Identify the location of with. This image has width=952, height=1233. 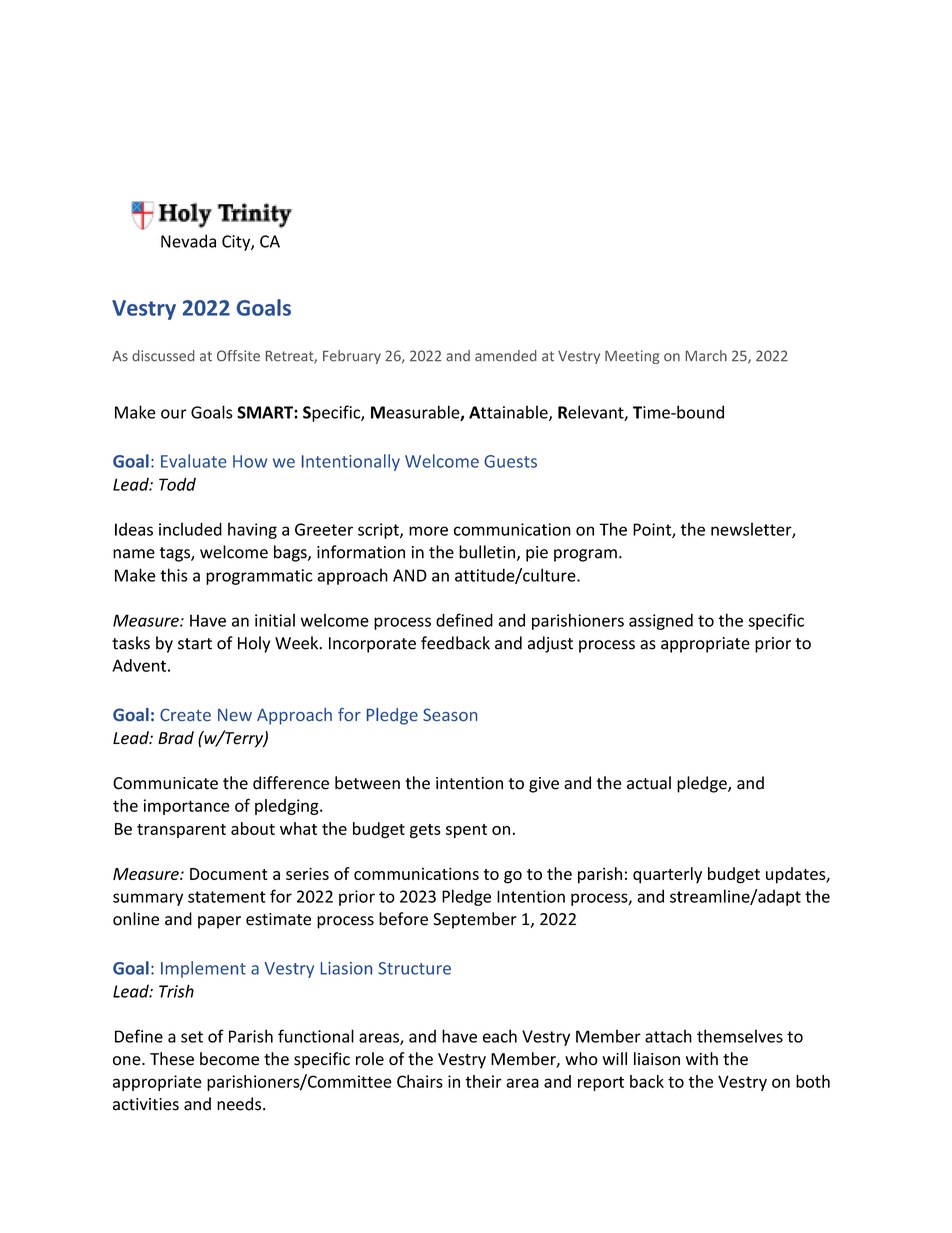
(702, 1058).
